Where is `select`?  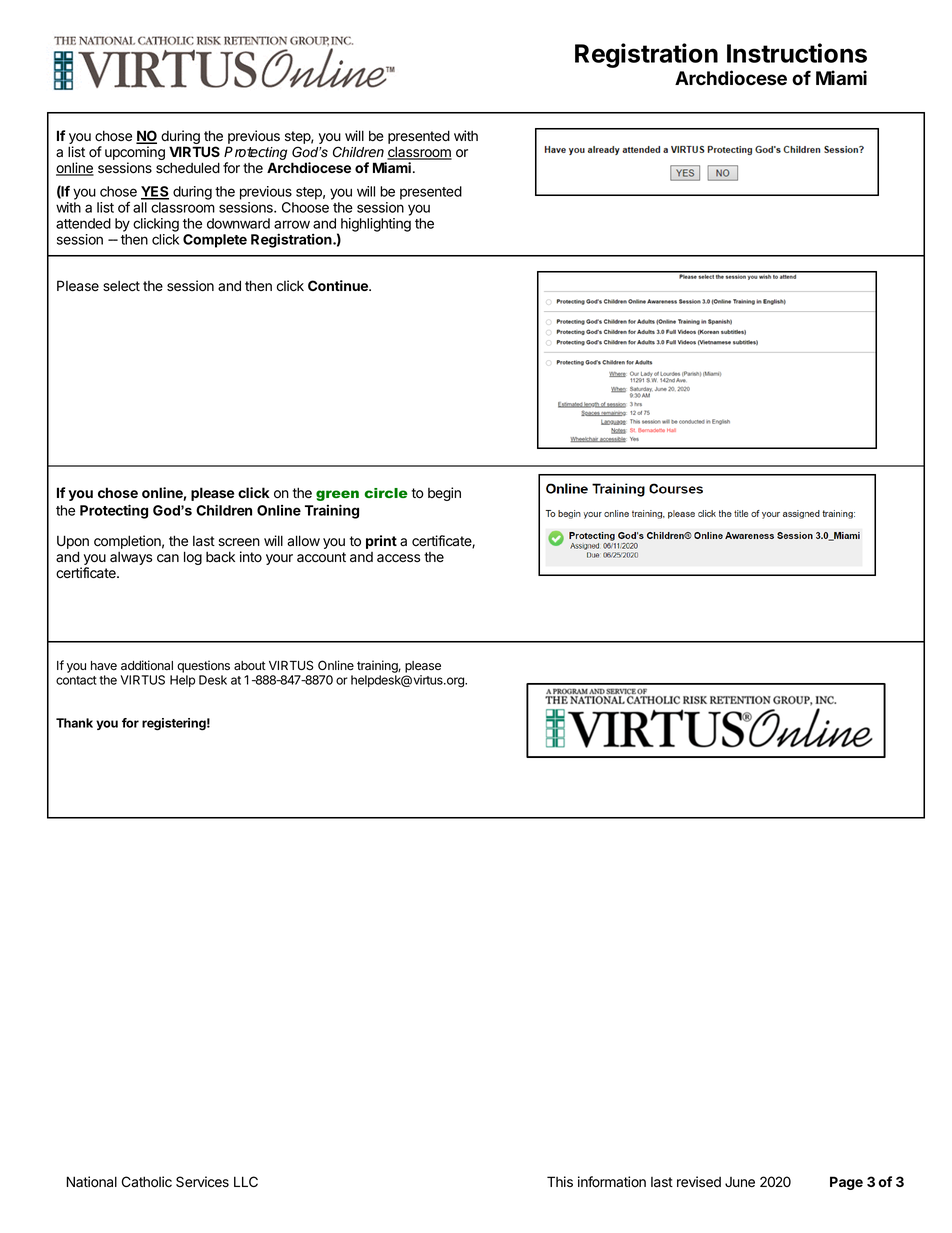
select is located at coordinates (121, 286).
